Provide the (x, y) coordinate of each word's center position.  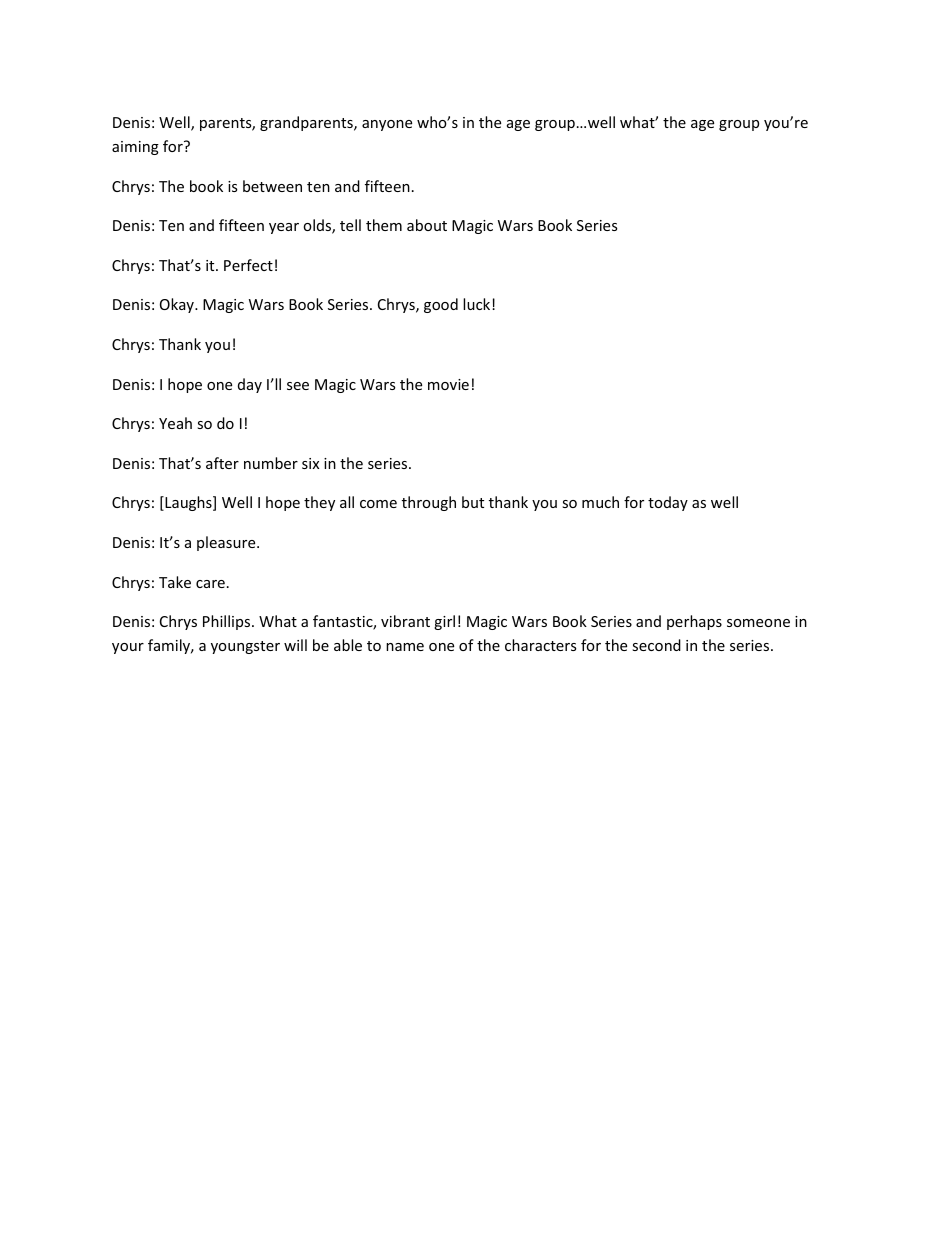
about (427, 225)
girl (444, 622)
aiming (135, 148)
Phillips (228, 622)
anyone (387, 125)
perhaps (694, 622)
